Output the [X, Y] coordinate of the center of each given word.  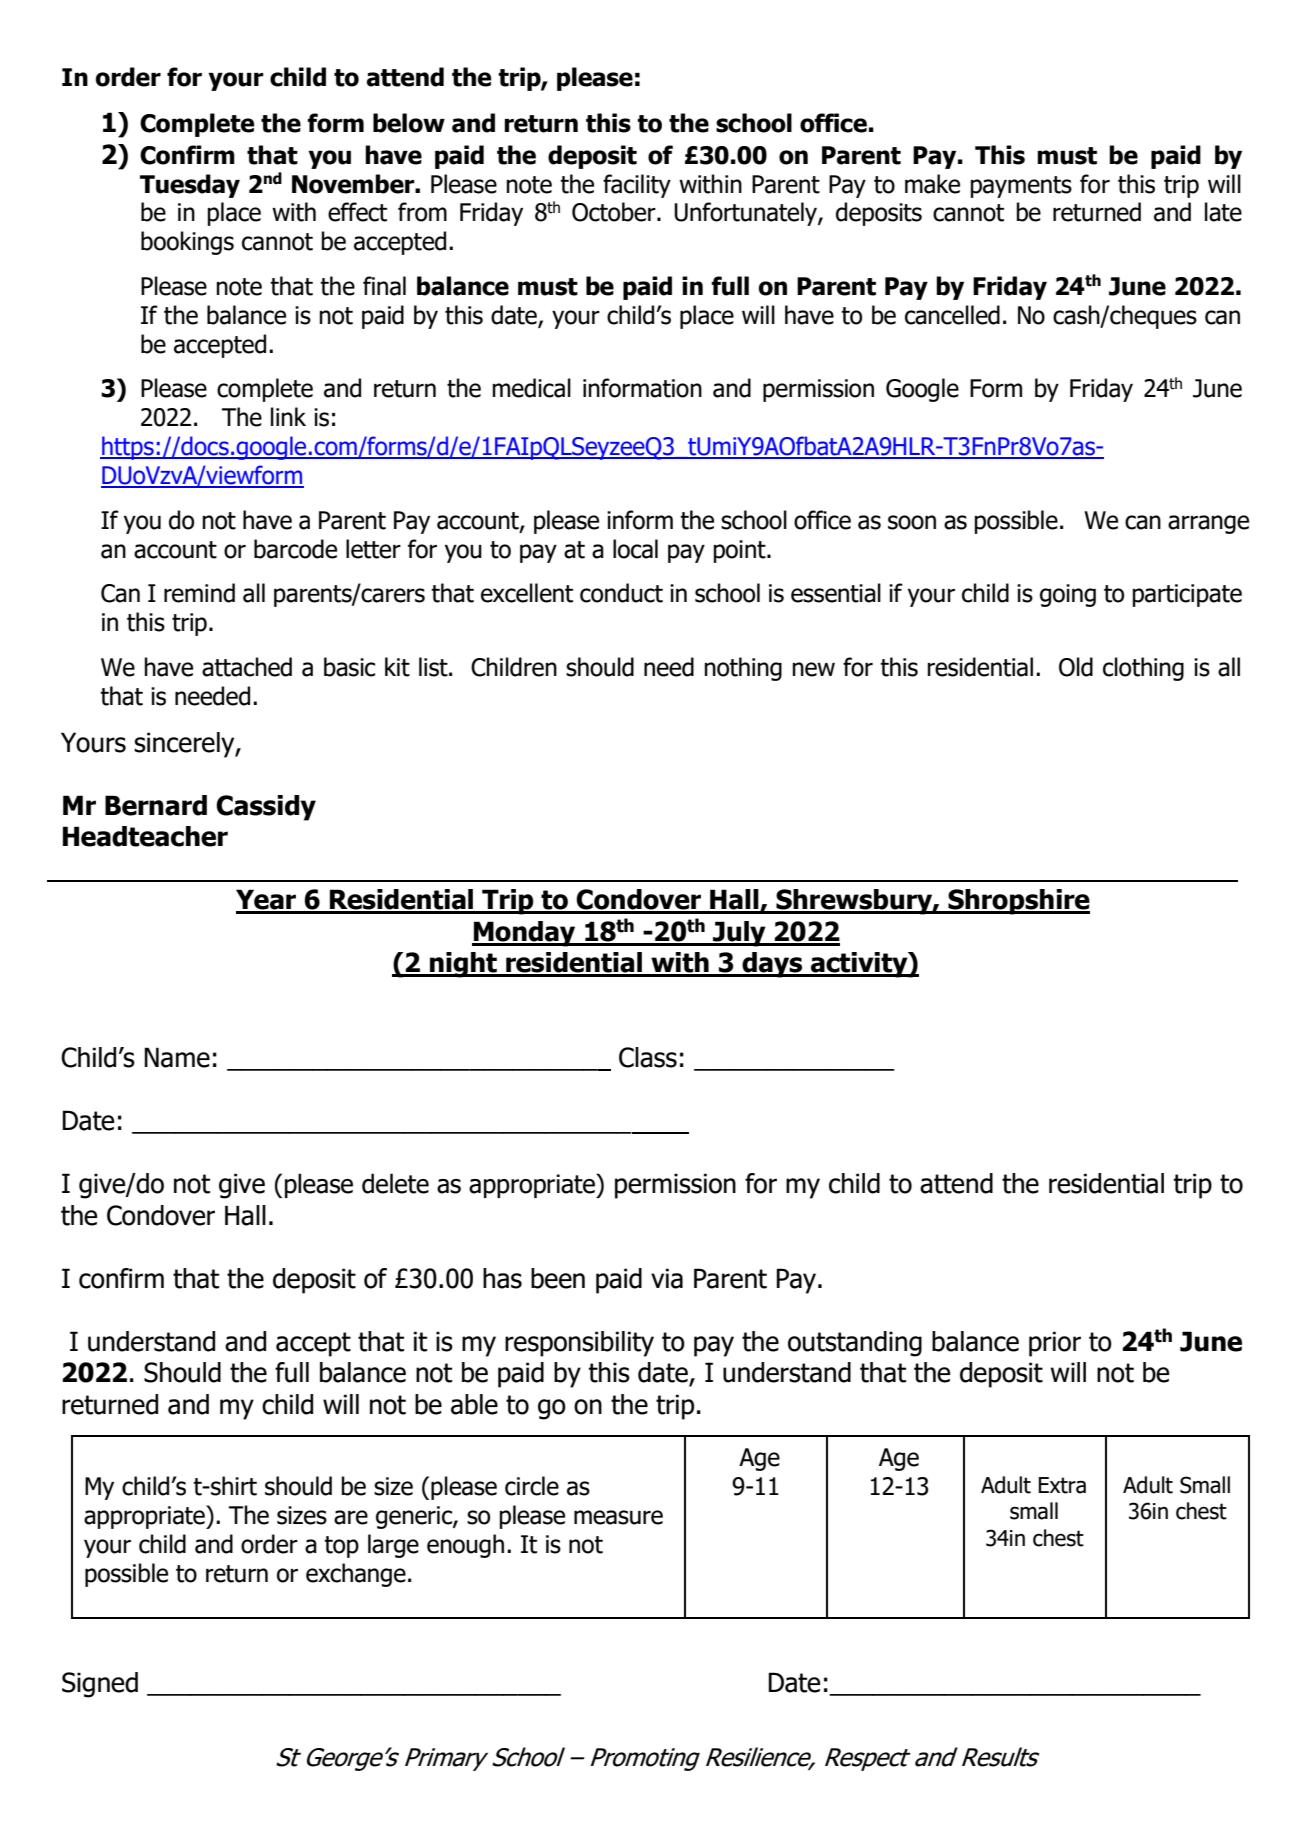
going [1068, 595]
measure [618, 1517]
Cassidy [266, 808]
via [667, 1278]
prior [1055, 1344]
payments [1021, 187]
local [635, 549]
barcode [295, 549]
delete [395, 1183]
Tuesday [190, 186]
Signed [100, 1685]
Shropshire [1018, 902]
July [739, 934]
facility [637, 186]
